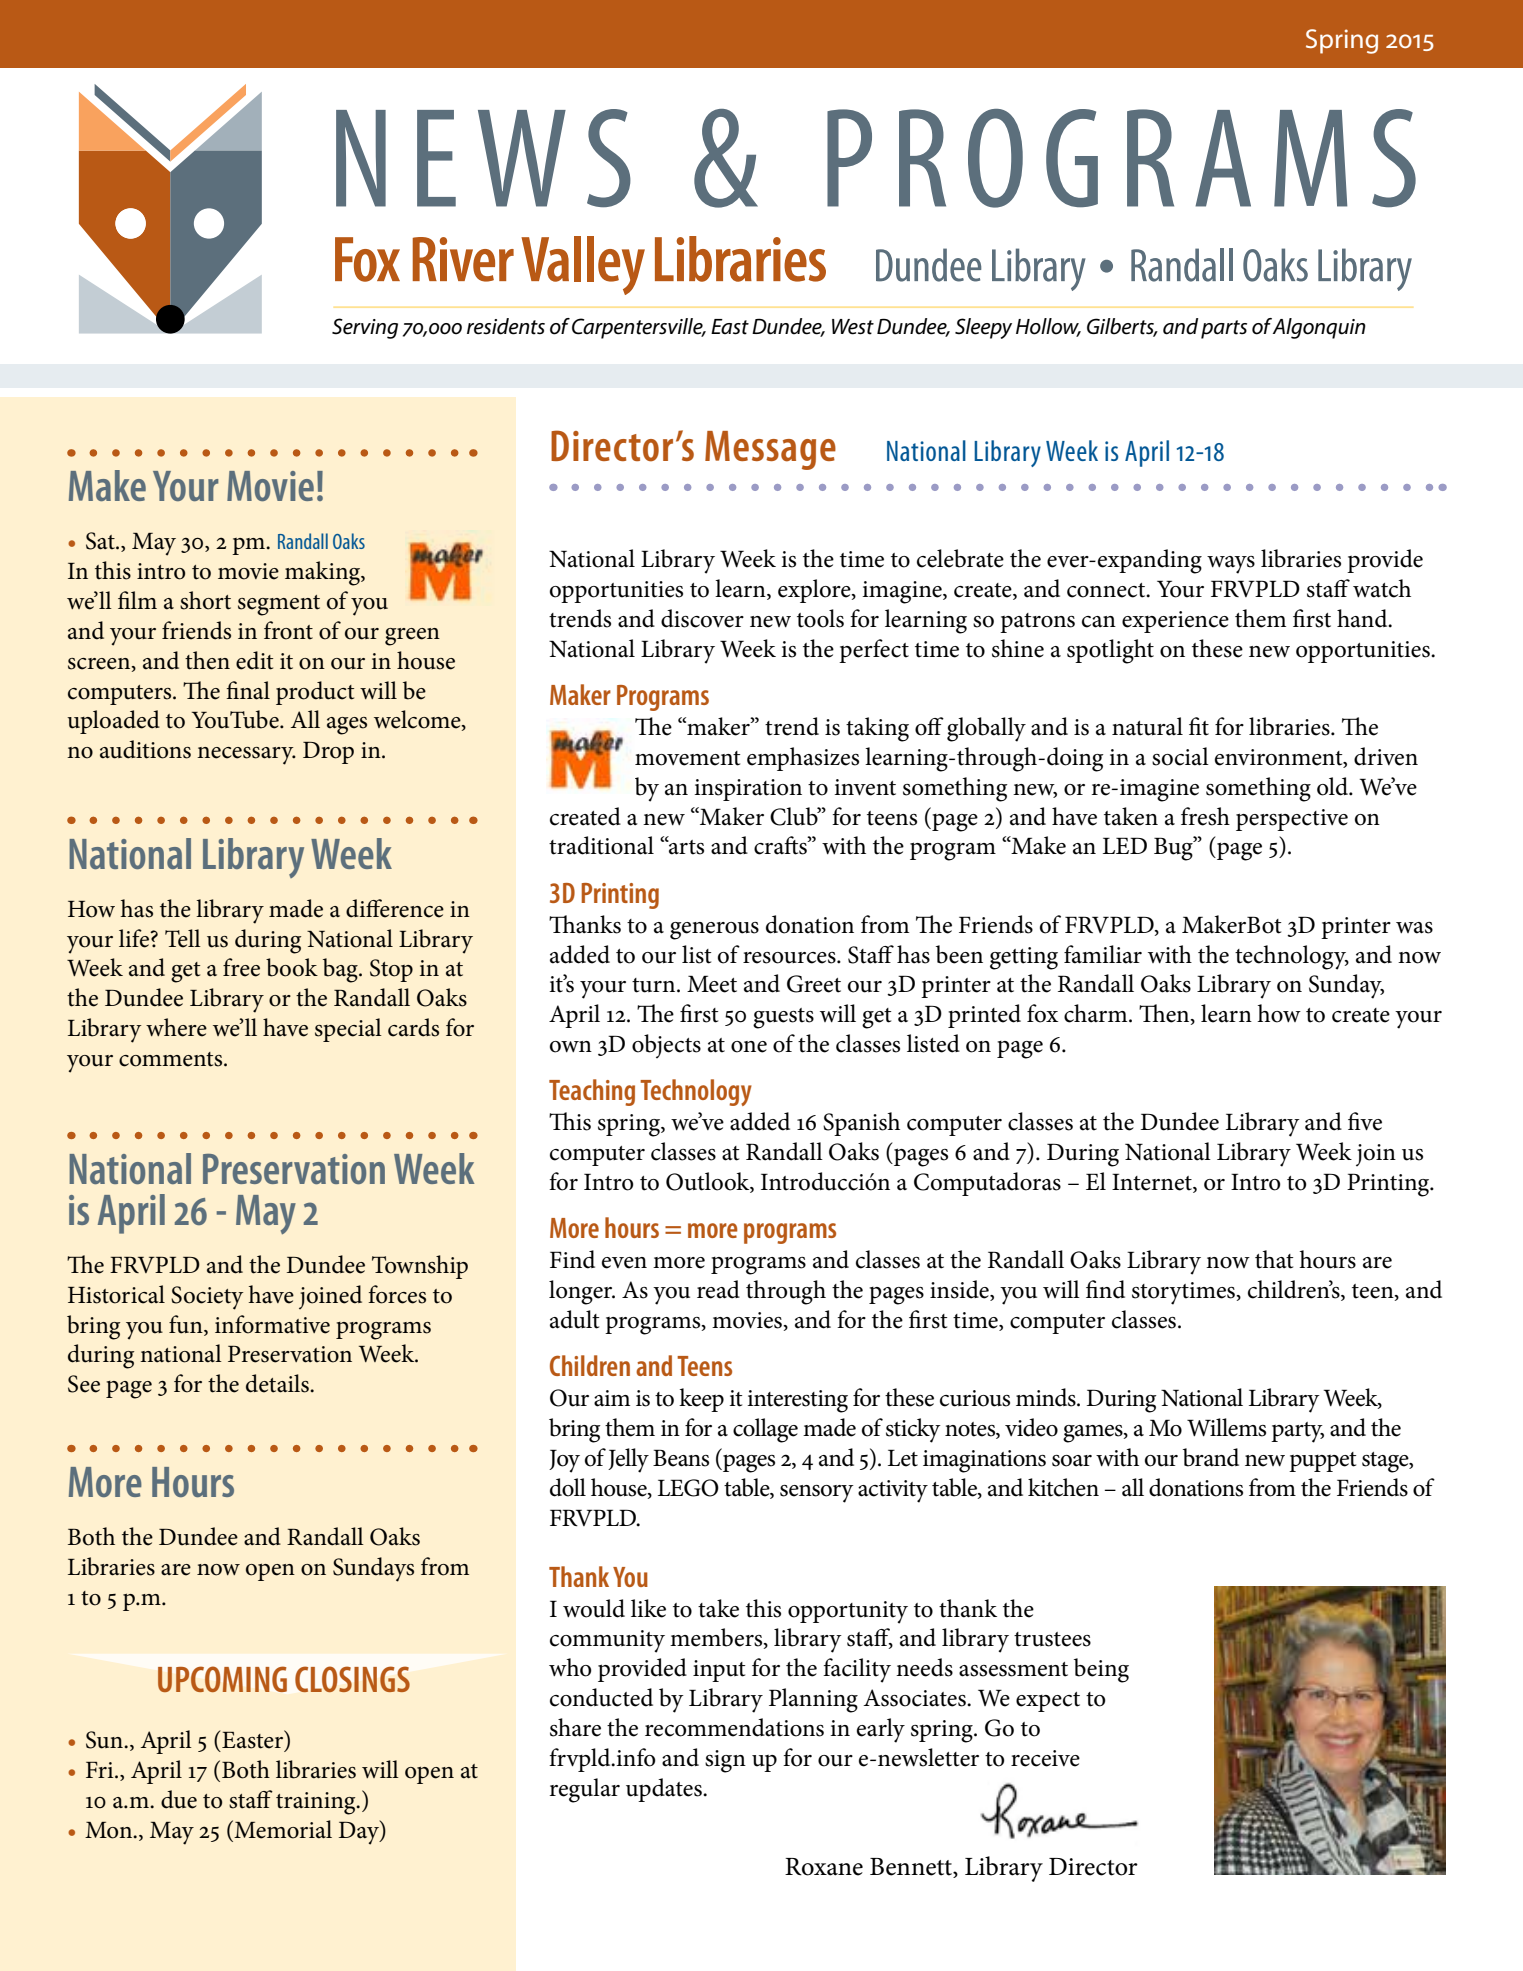 This image has width=1523, height=1971. What do you see at coordinates (179, 1799) in the image?
I see `due` at bounding box center [179, 1799].
